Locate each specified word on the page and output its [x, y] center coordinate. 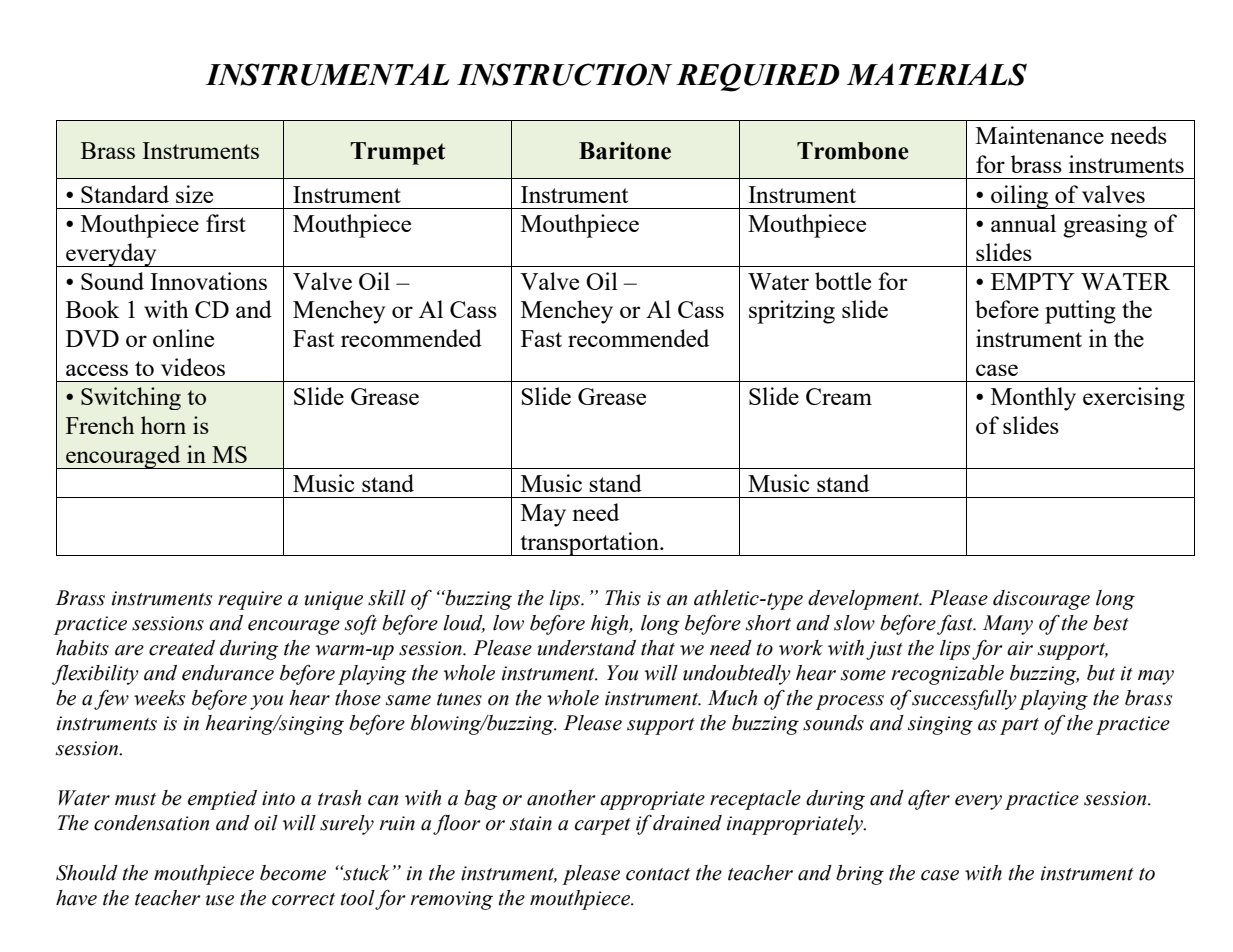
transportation [589, 544]
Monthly [1033, 399]
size [194, 194]
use [220, 900]
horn [163, 425]
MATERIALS [936, 74]
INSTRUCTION [564, 74]
